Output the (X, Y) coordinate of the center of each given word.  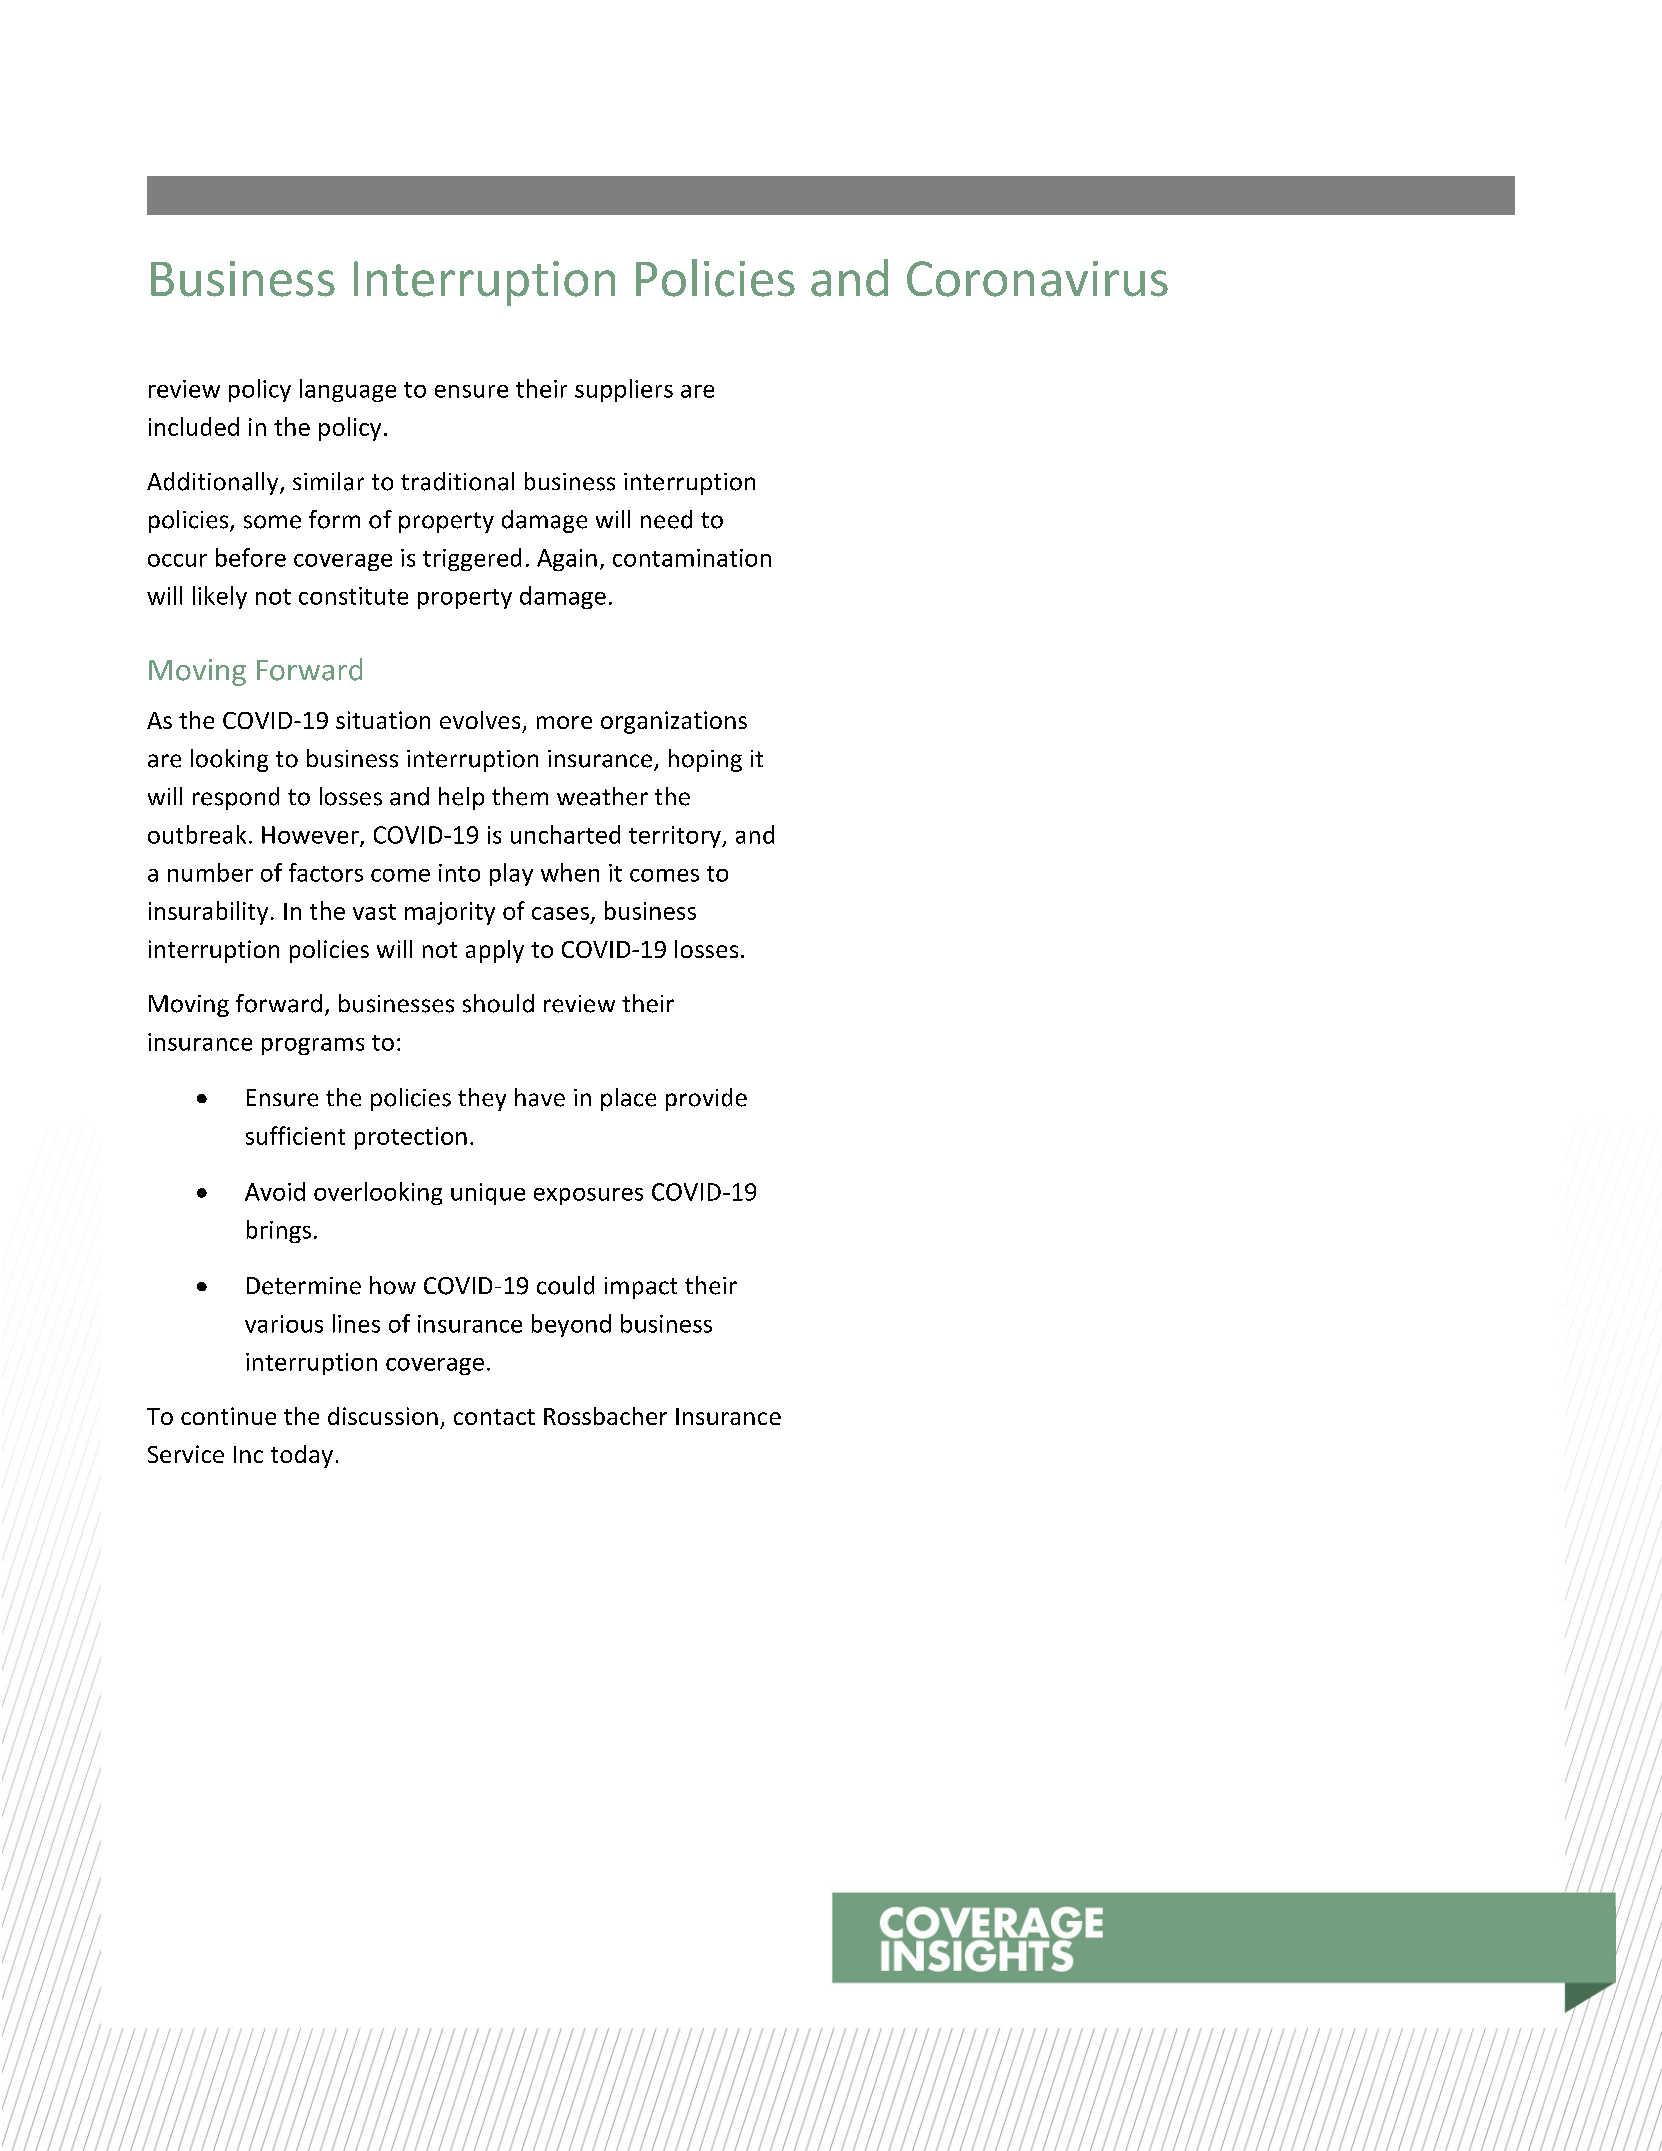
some (272, 522)
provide (706, 1099)
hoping (705, 760)
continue (228, 1416)
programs (313, 1046)
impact (641, 1288)
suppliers (624, 390)
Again (567, 560)
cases (560, 913)
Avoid (275, 1191)
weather (602, 796)
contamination (692, 558)
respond (236, 798)
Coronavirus (1037, 279)
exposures (588, 1196)
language (348, 390)
